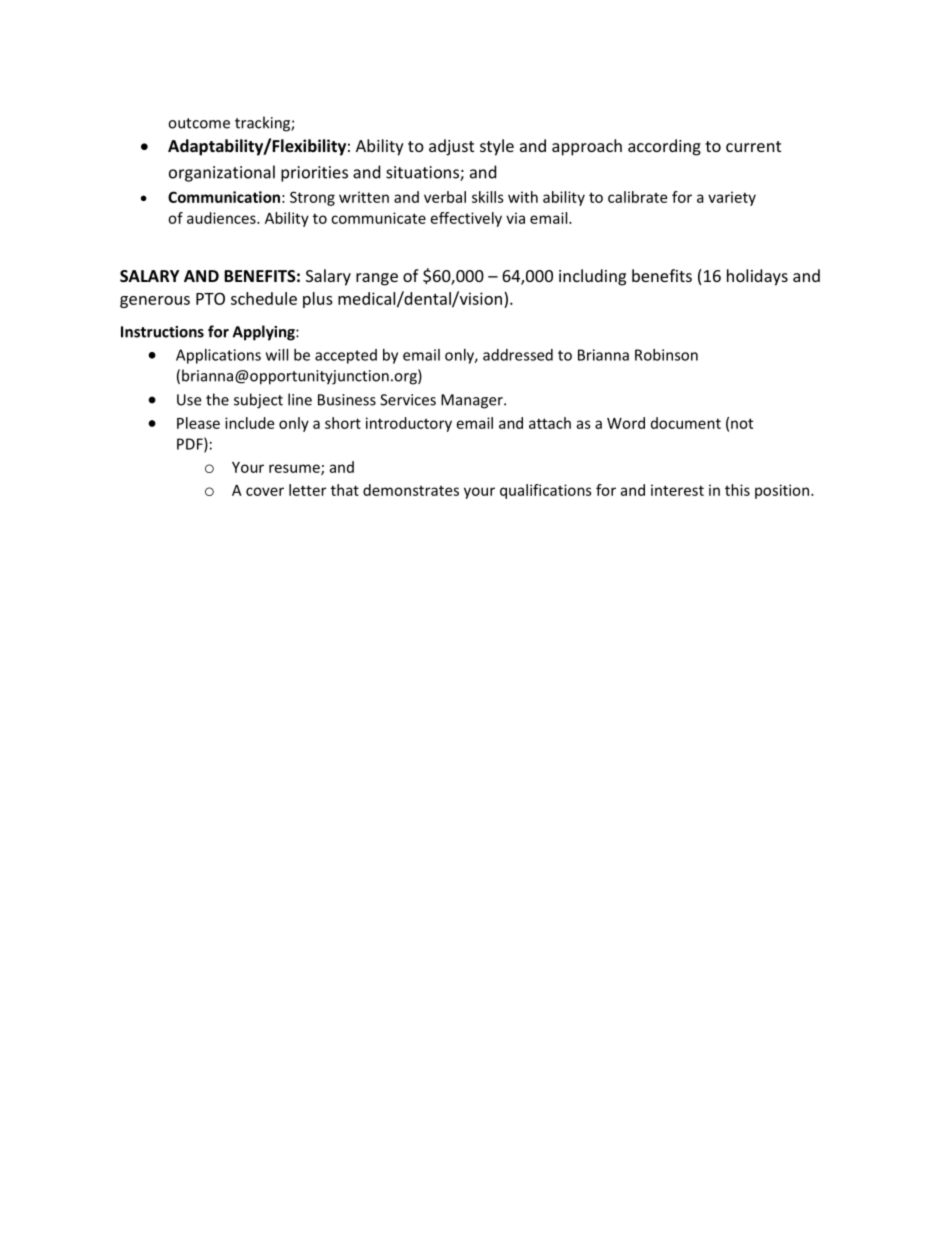 Image resolution: width=952 pixels, height=1233 pixels. I want to click on range, so click(377, 279).
